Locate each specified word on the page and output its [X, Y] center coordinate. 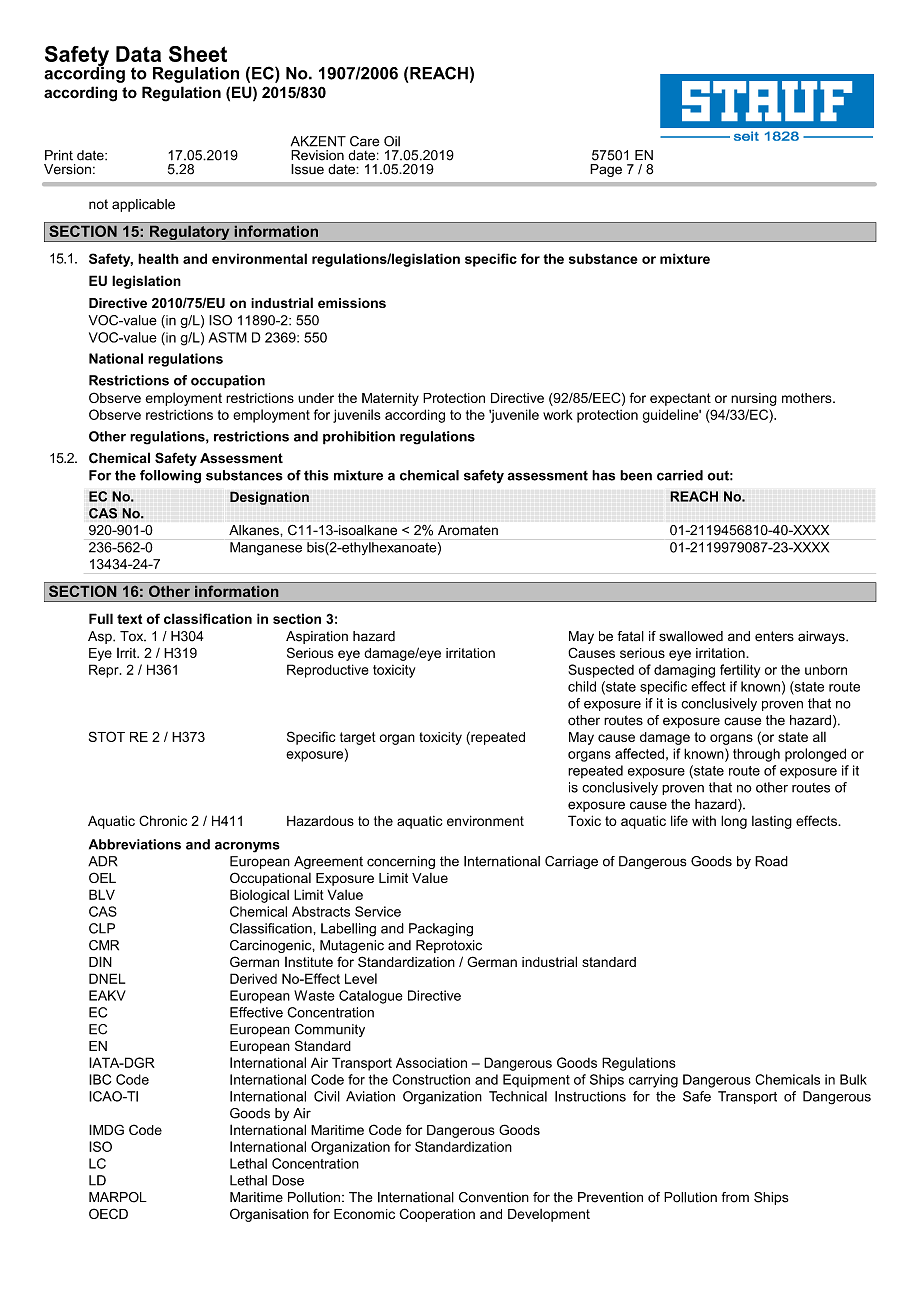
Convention [494, 1197]
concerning [401, 862]
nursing [754, 399]
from [735, 1197]
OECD [108, 1213]
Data [138, 54]
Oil [392, 141]
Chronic [163, 820]
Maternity [390, 399]
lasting [772, 822]
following [170, 477]
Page [606, 170]
